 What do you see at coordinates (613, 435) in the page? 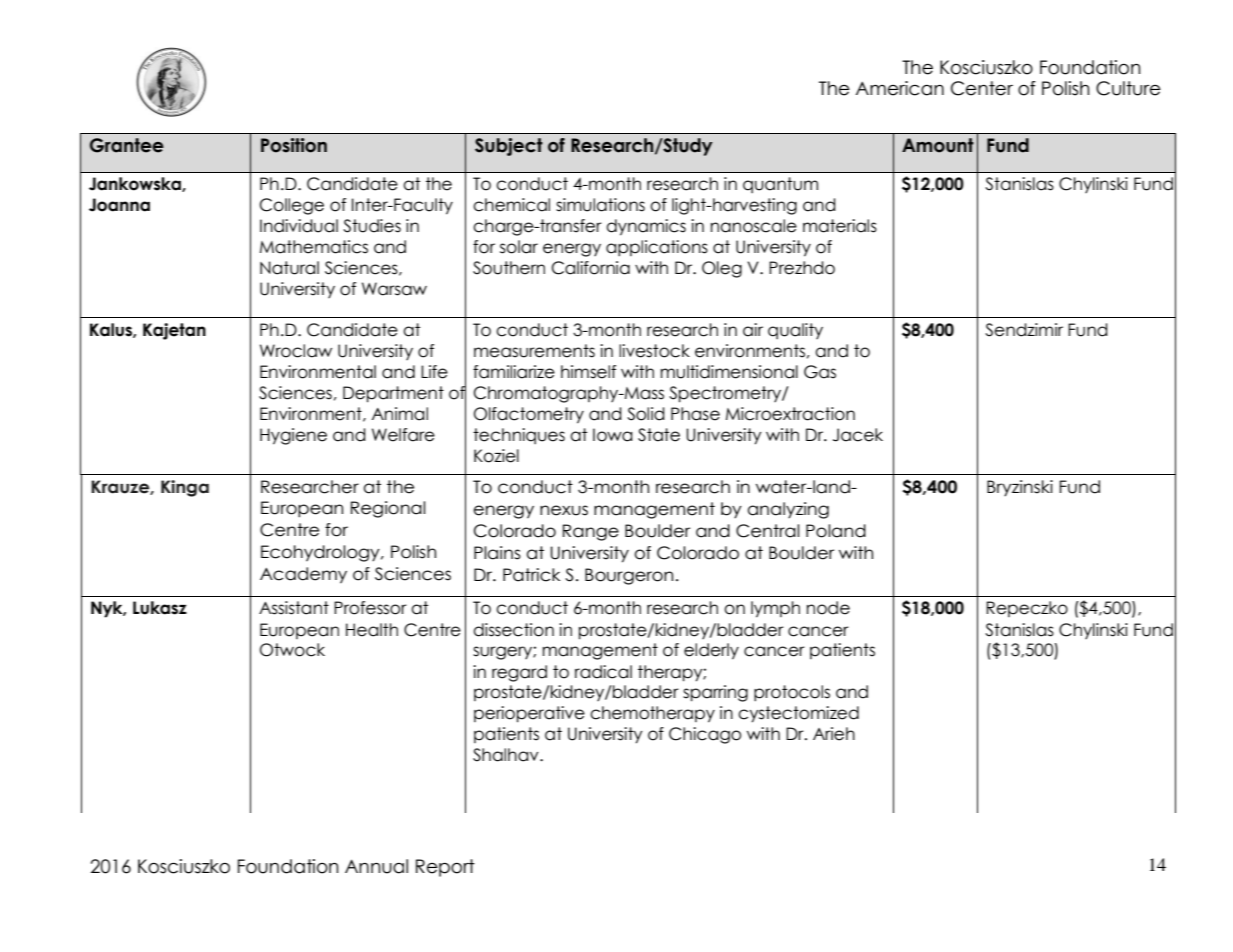
I see `Iowa` at bounding box center [613, 435].
